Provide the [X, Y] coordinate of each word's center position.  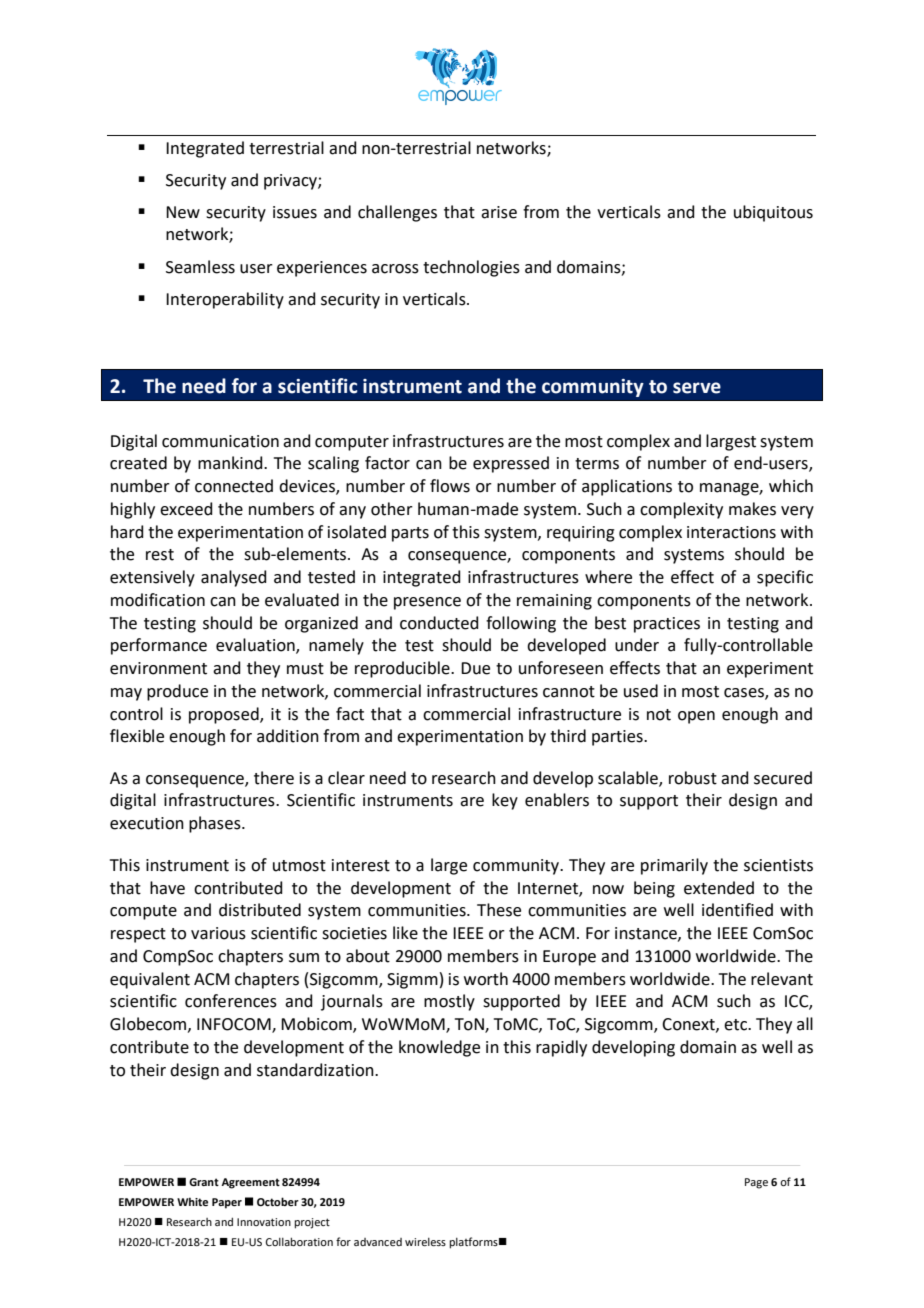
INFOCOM [235, 1025]
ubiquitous [773, 213]
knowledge [439, 1048]
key [505, 801]
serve [697, 388]
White [192, 1201]
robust [693, 778]
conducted [439, 623]
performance [159, 646]
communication [220, 441]
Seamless [200, 267]
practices [667, 625]
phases [216, 824]
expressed [511, 464]
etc [737, 1025]
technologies [471, 268]
